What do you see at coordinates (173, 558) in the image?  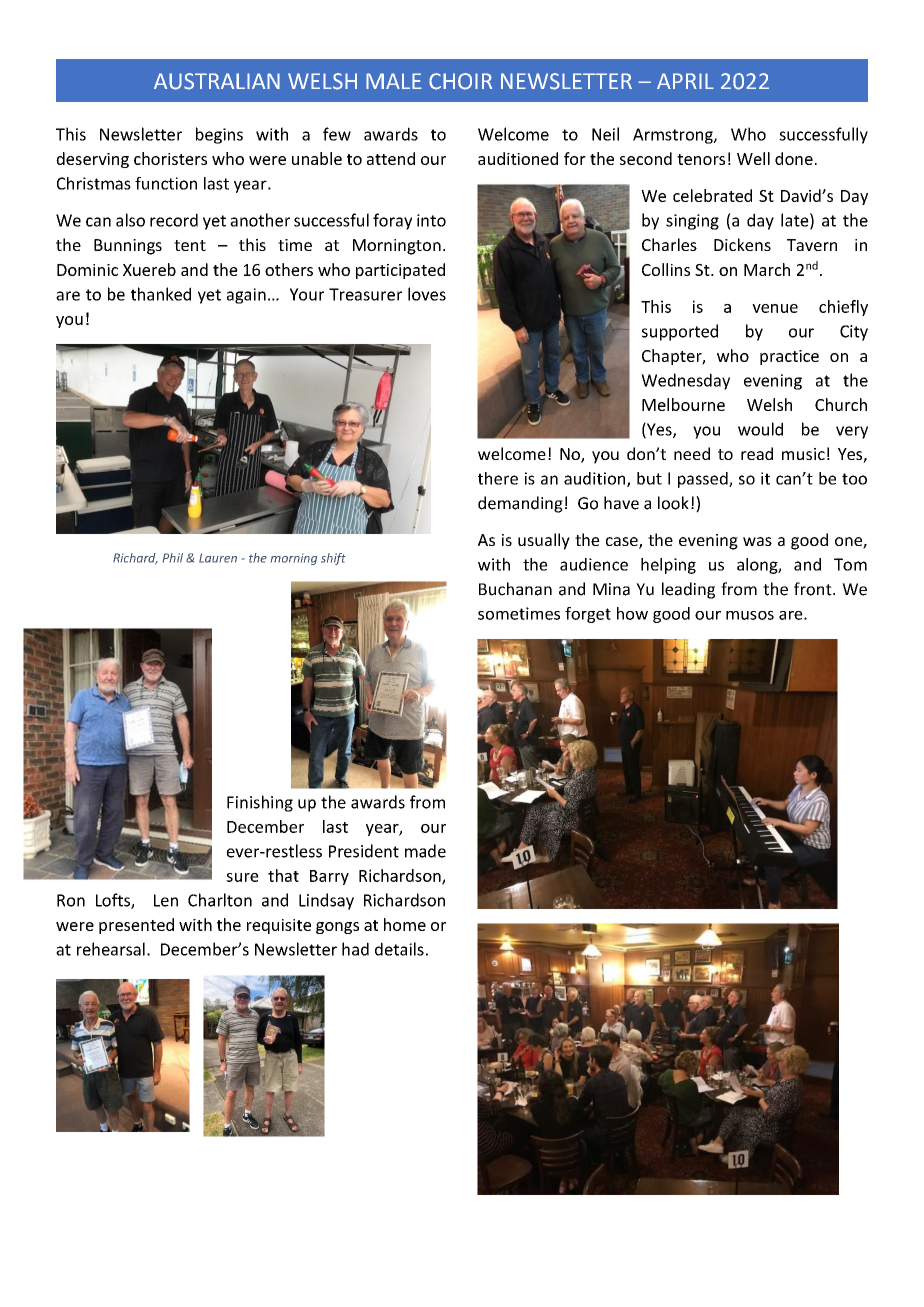 I see `Phil` at bounding box center [173, 558].
